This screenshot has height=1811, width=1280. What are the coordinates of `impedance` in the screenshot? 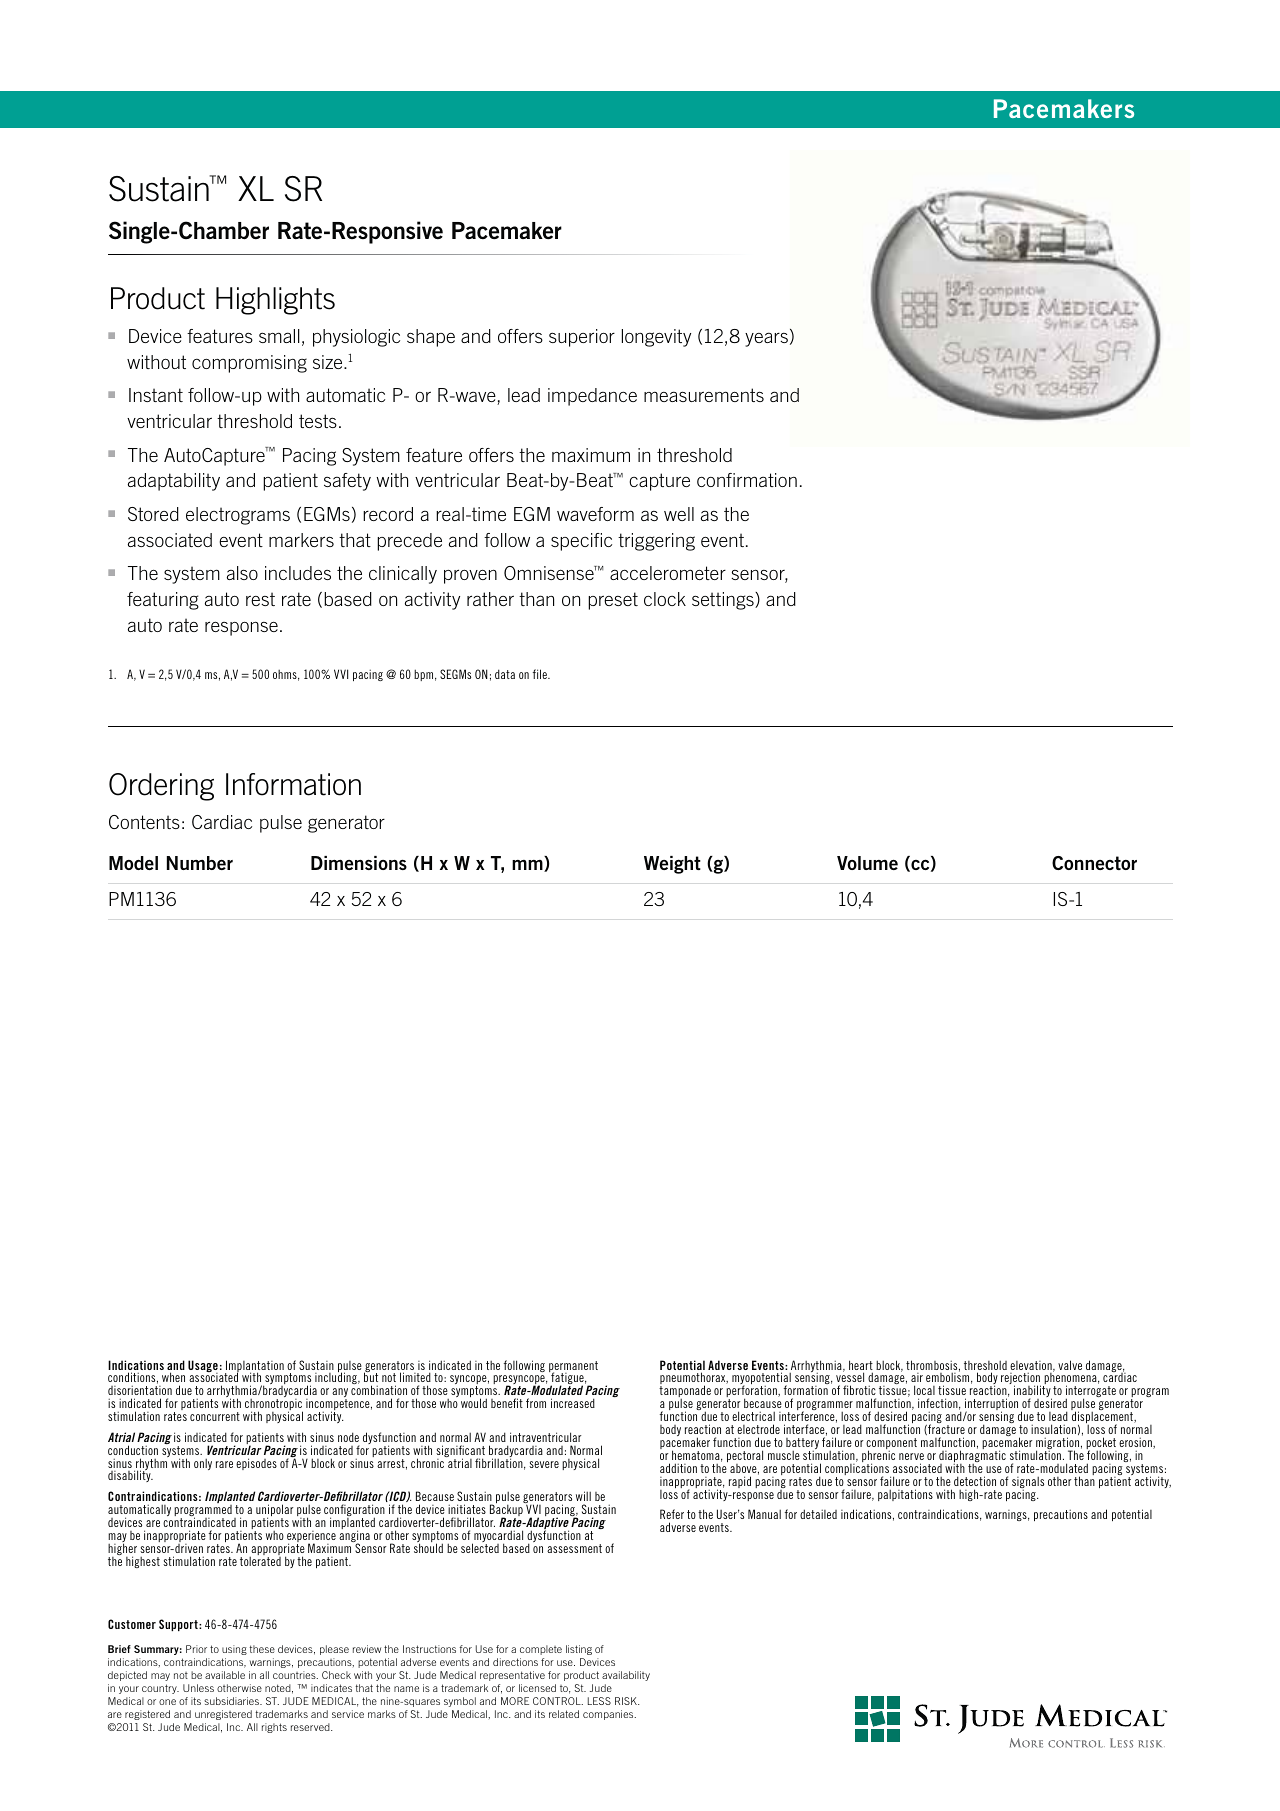 It's located at (592, 397).
